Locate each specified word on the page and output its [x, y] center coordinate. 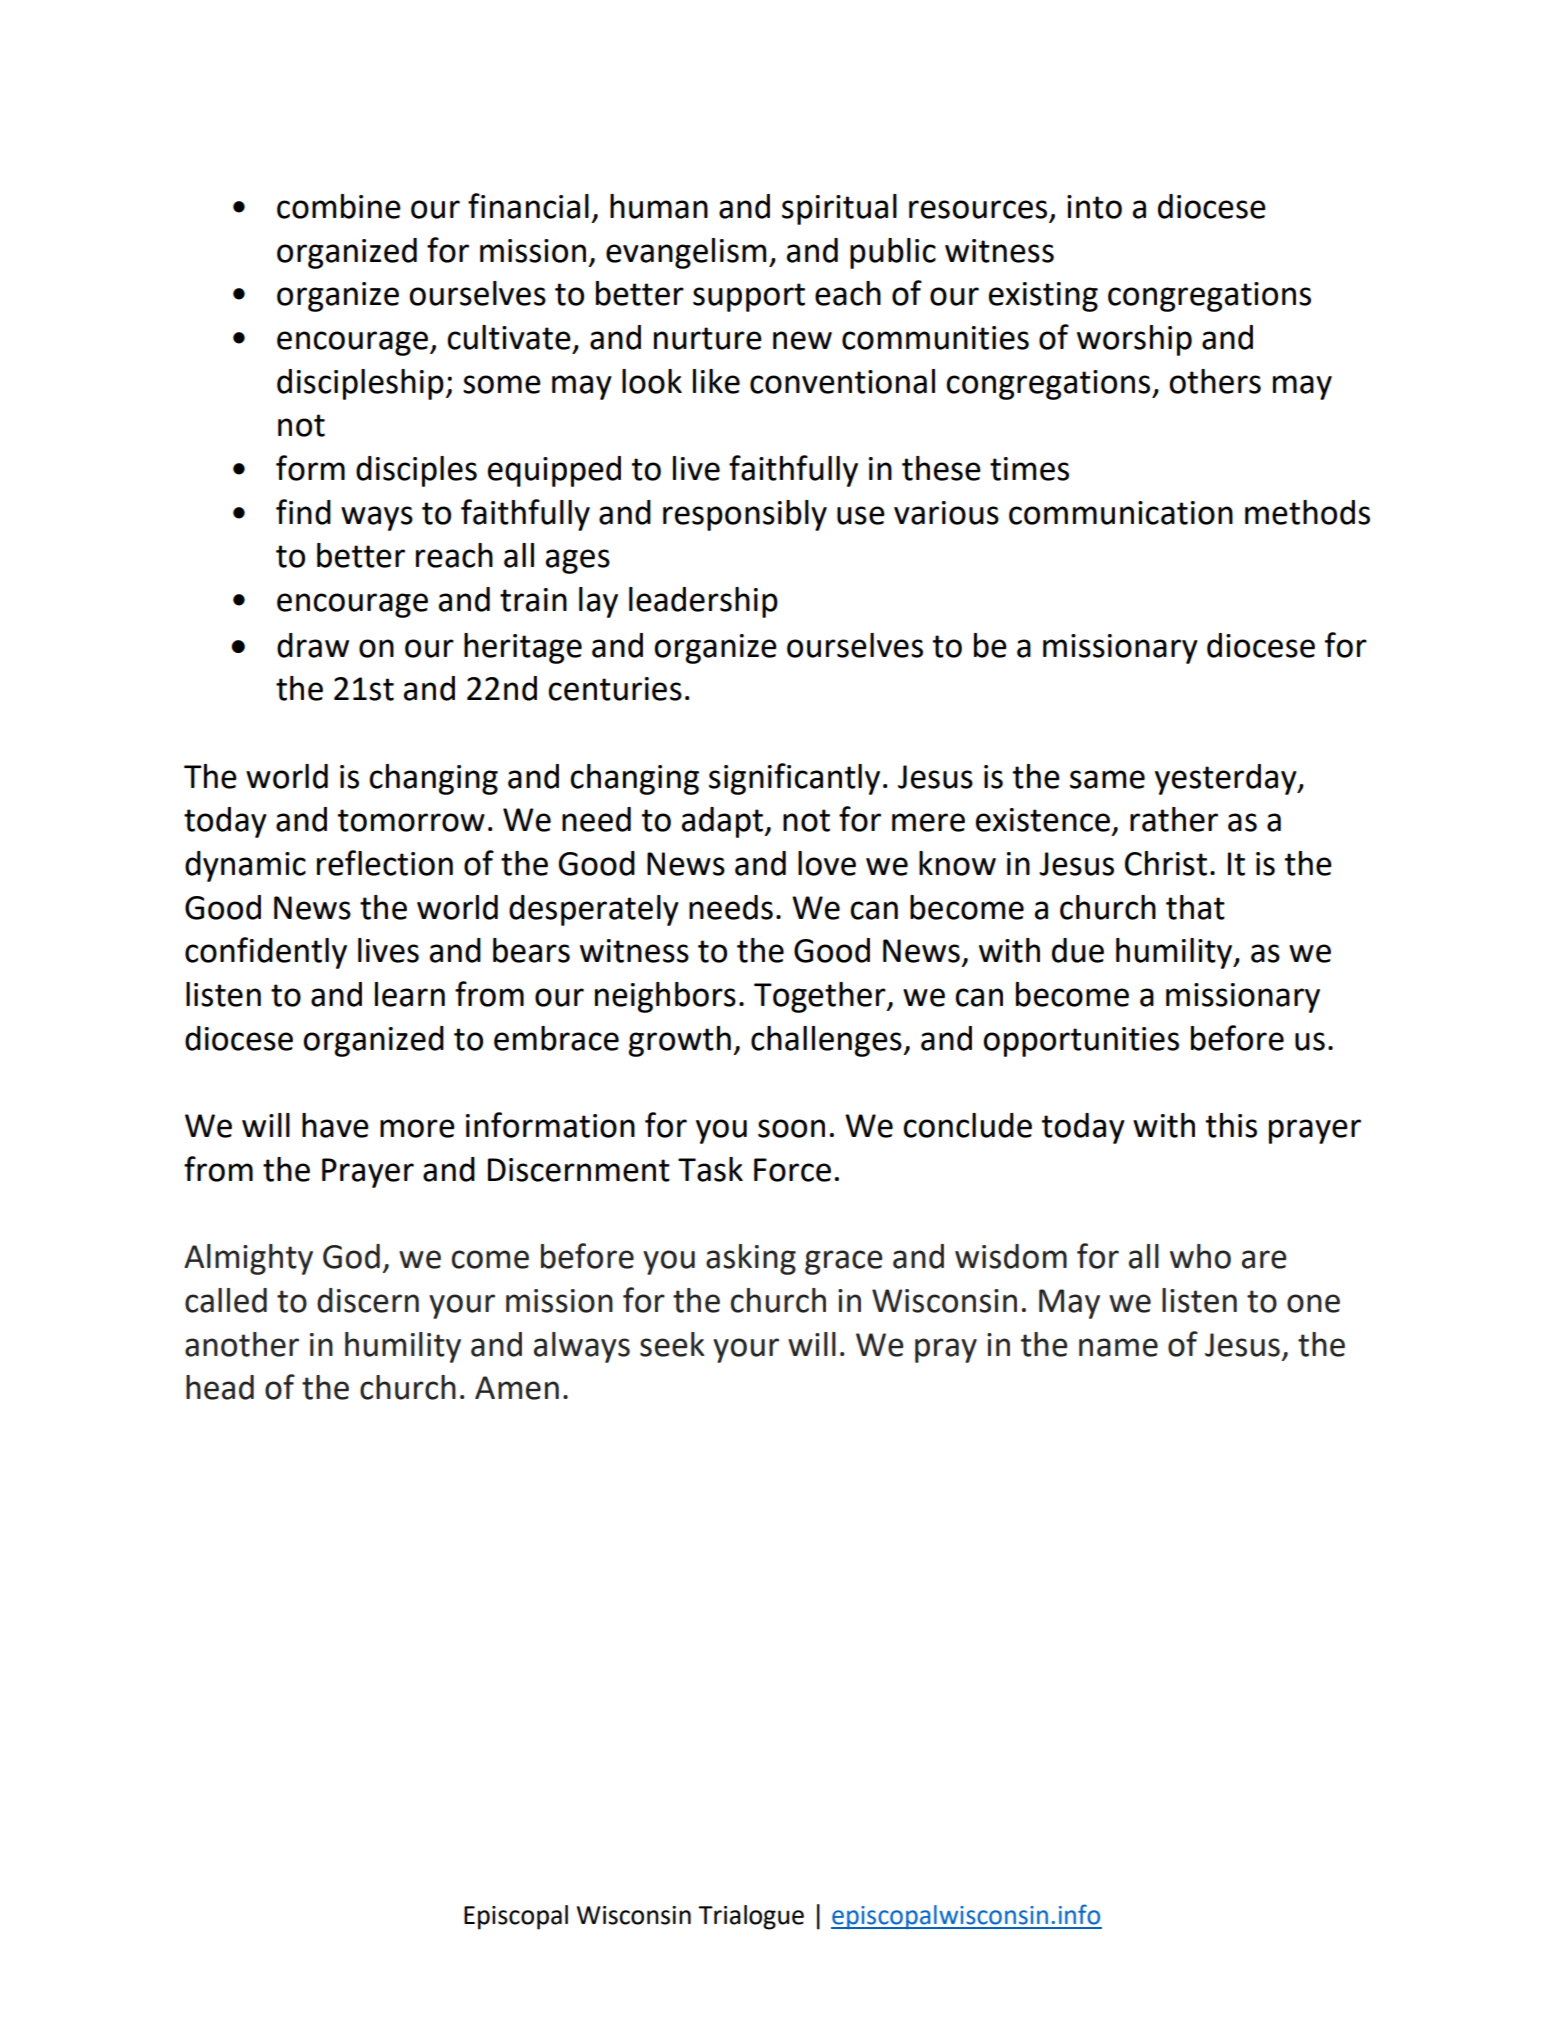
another [242, 1344]
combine [339, 206]
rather [1174, 819]
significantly [794, 779]
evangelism [686, 253]
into [1094, 207]
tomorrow [411, 820]
